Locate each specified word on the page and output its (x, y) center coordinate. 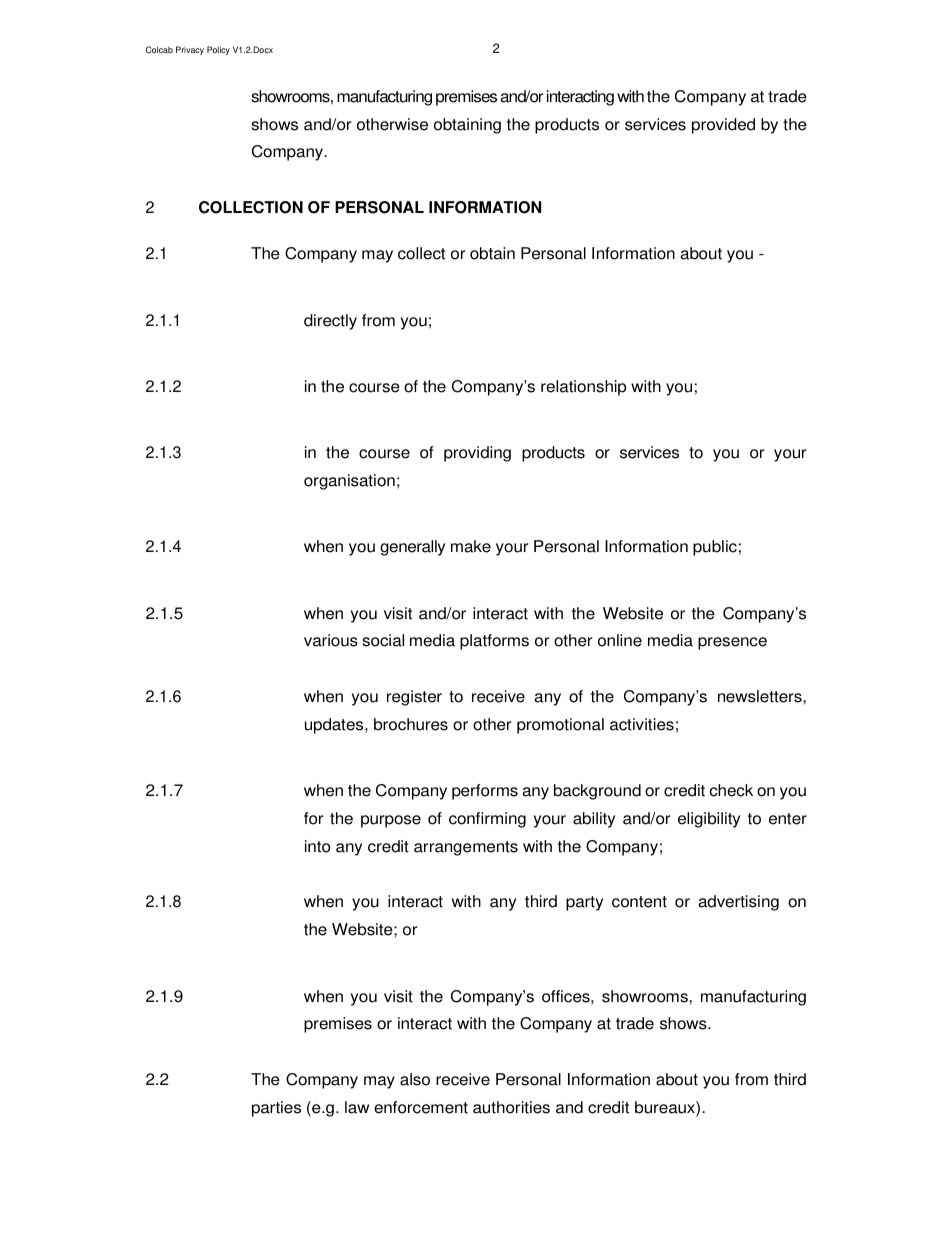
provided (723, 126)
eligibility (709, 820)
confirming (487, 820)
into (317, 846)
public (715, 548)
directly (330, 322)
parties (276, 1109)
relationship (583, 388)
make (471, 546)
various (331, 640)
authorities (511, 1107)
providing (477, 454)
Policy (218, 50)
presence (732, 643)
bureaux (666, 1108)
